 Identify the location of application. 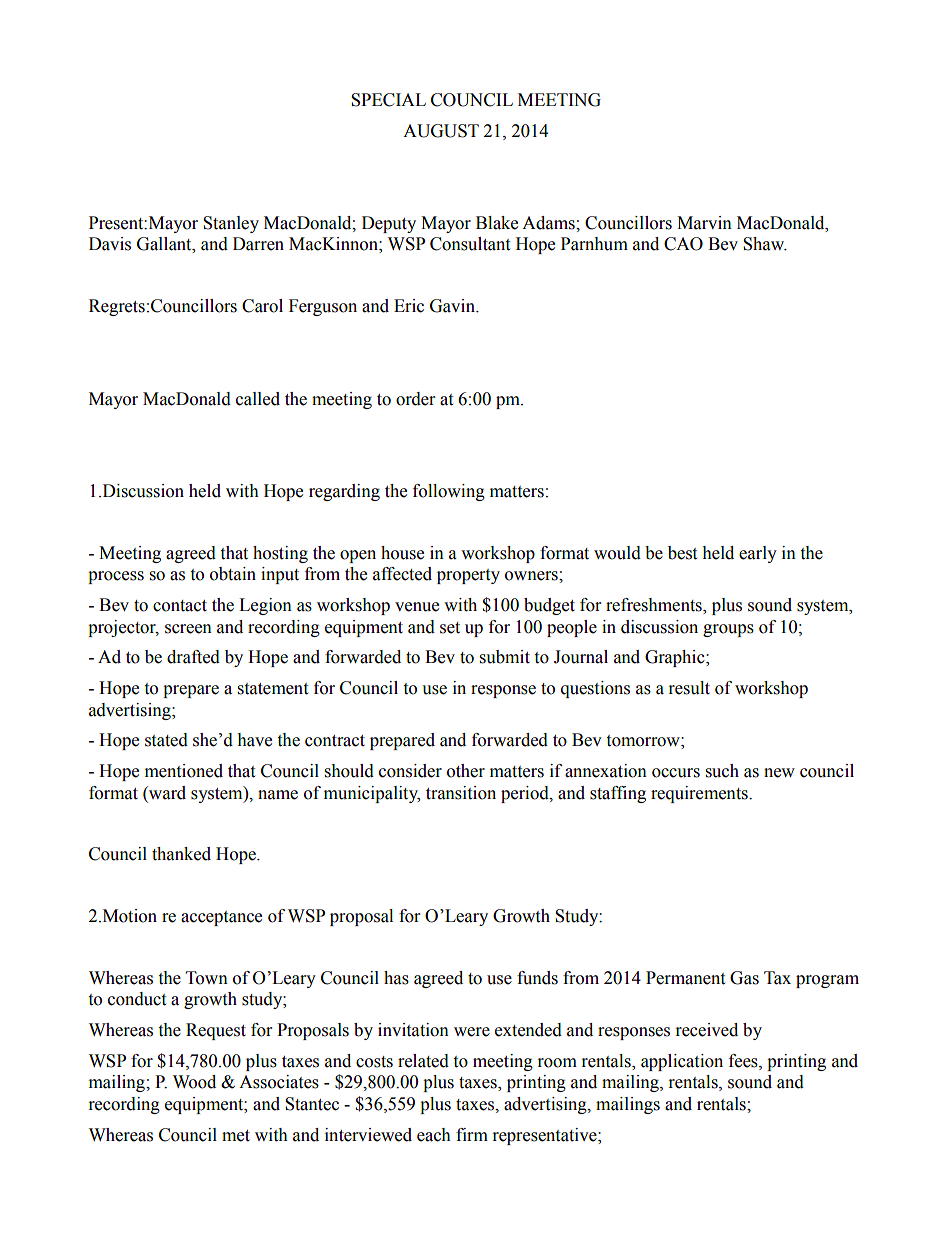
(682, 1062).
